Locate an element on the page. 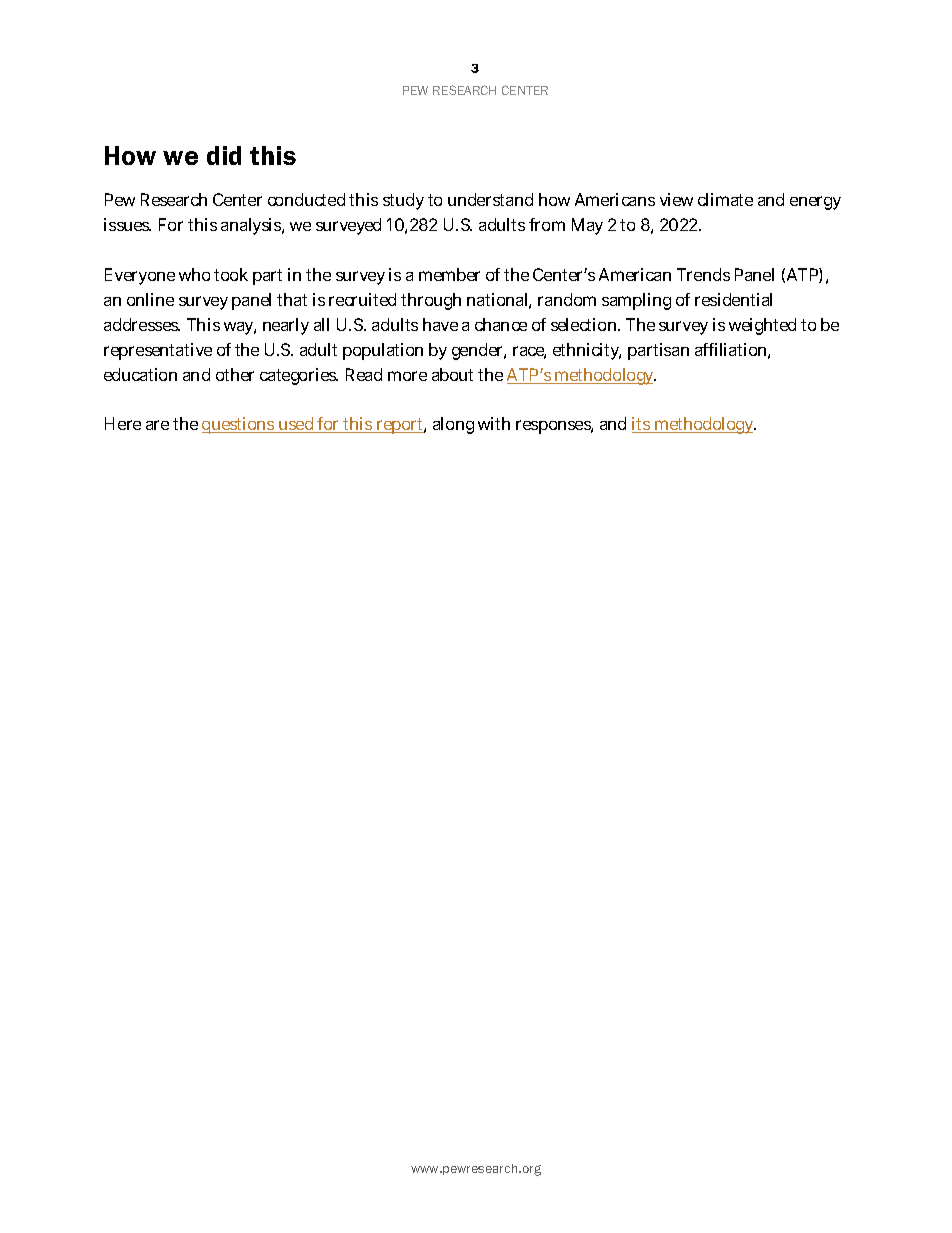  view is located at coordinates (676, 199).
